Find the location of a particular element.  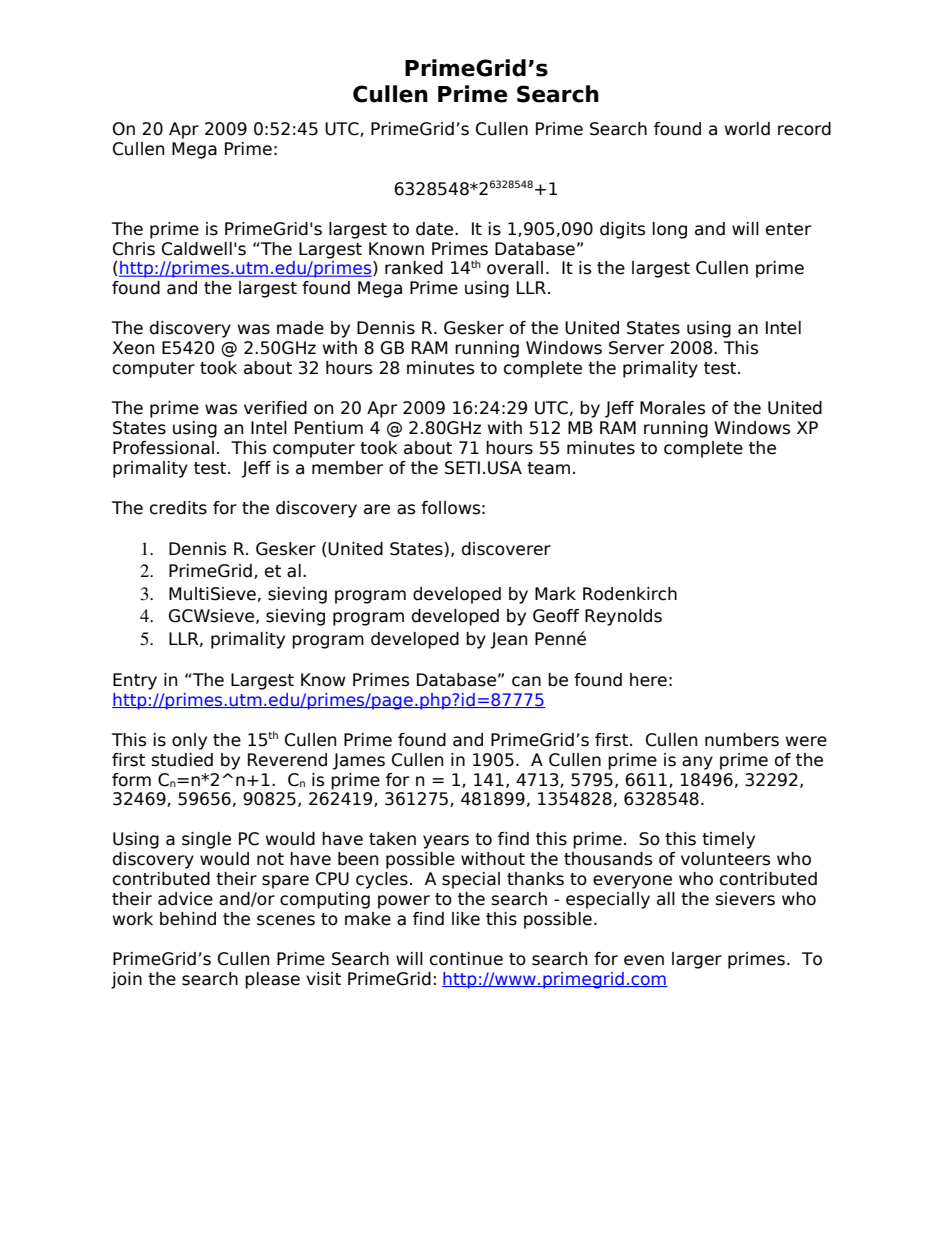

team is located at coordinates (548, 468).
